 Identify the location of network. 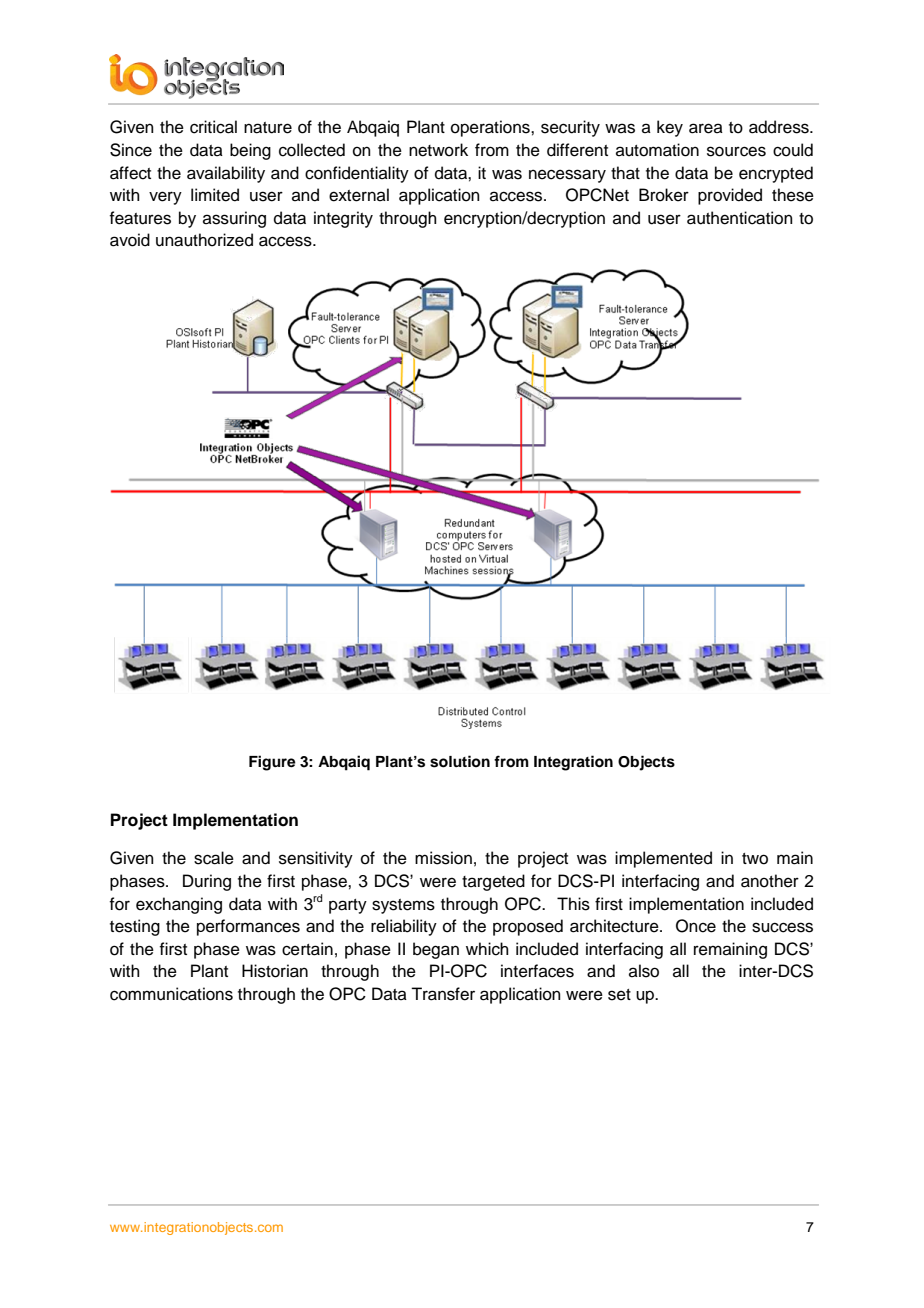
(438, 150).
